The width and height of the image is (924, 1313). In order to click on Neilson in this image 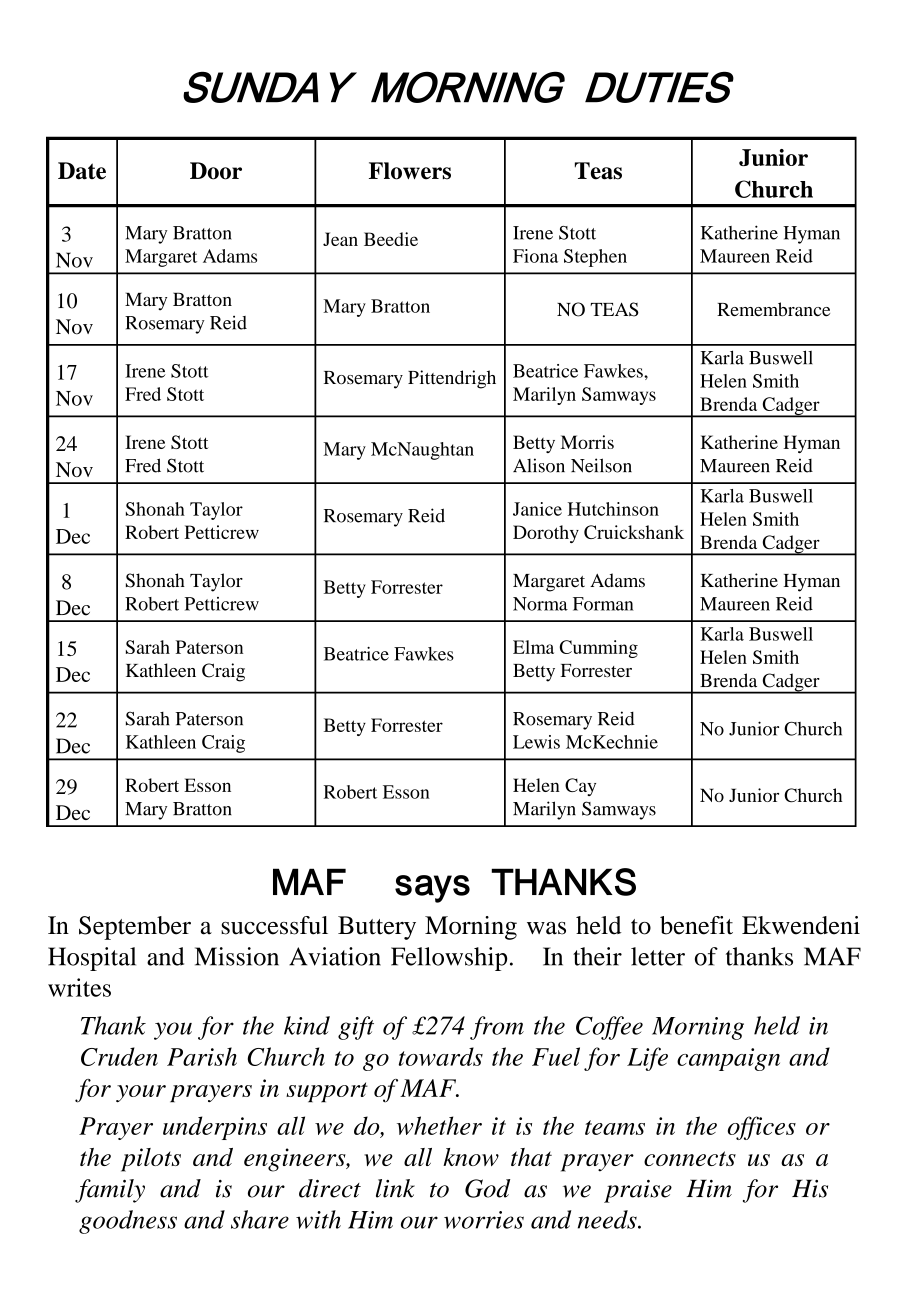, I will do `click(601, 465)`.
